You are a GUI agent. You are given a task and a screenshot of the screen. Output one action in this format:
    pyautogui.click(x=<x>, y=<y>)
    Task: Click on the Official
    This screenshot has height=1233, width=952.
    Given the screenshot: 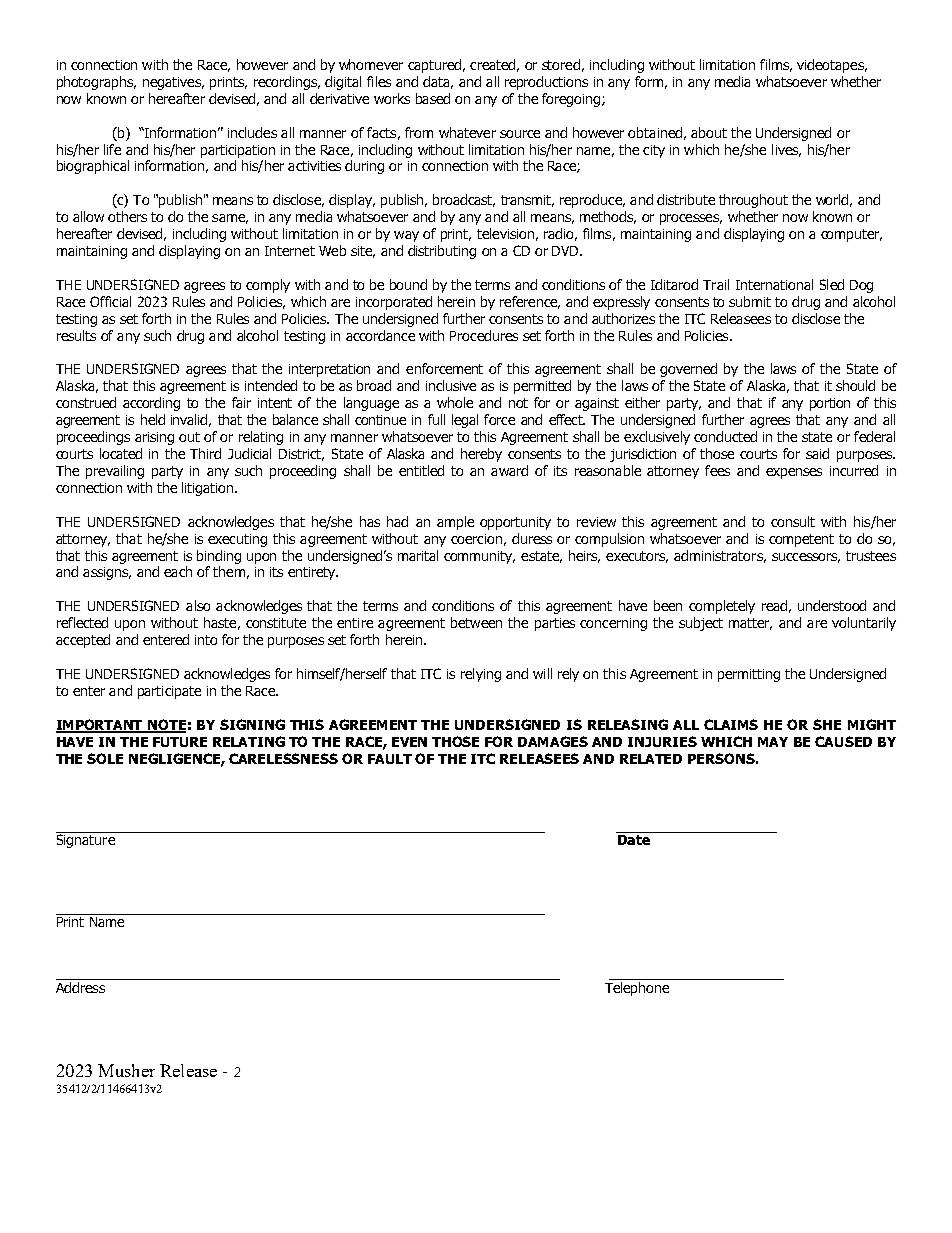 What is the action you would take?
    pyautogui.click(x=110, y=301)
